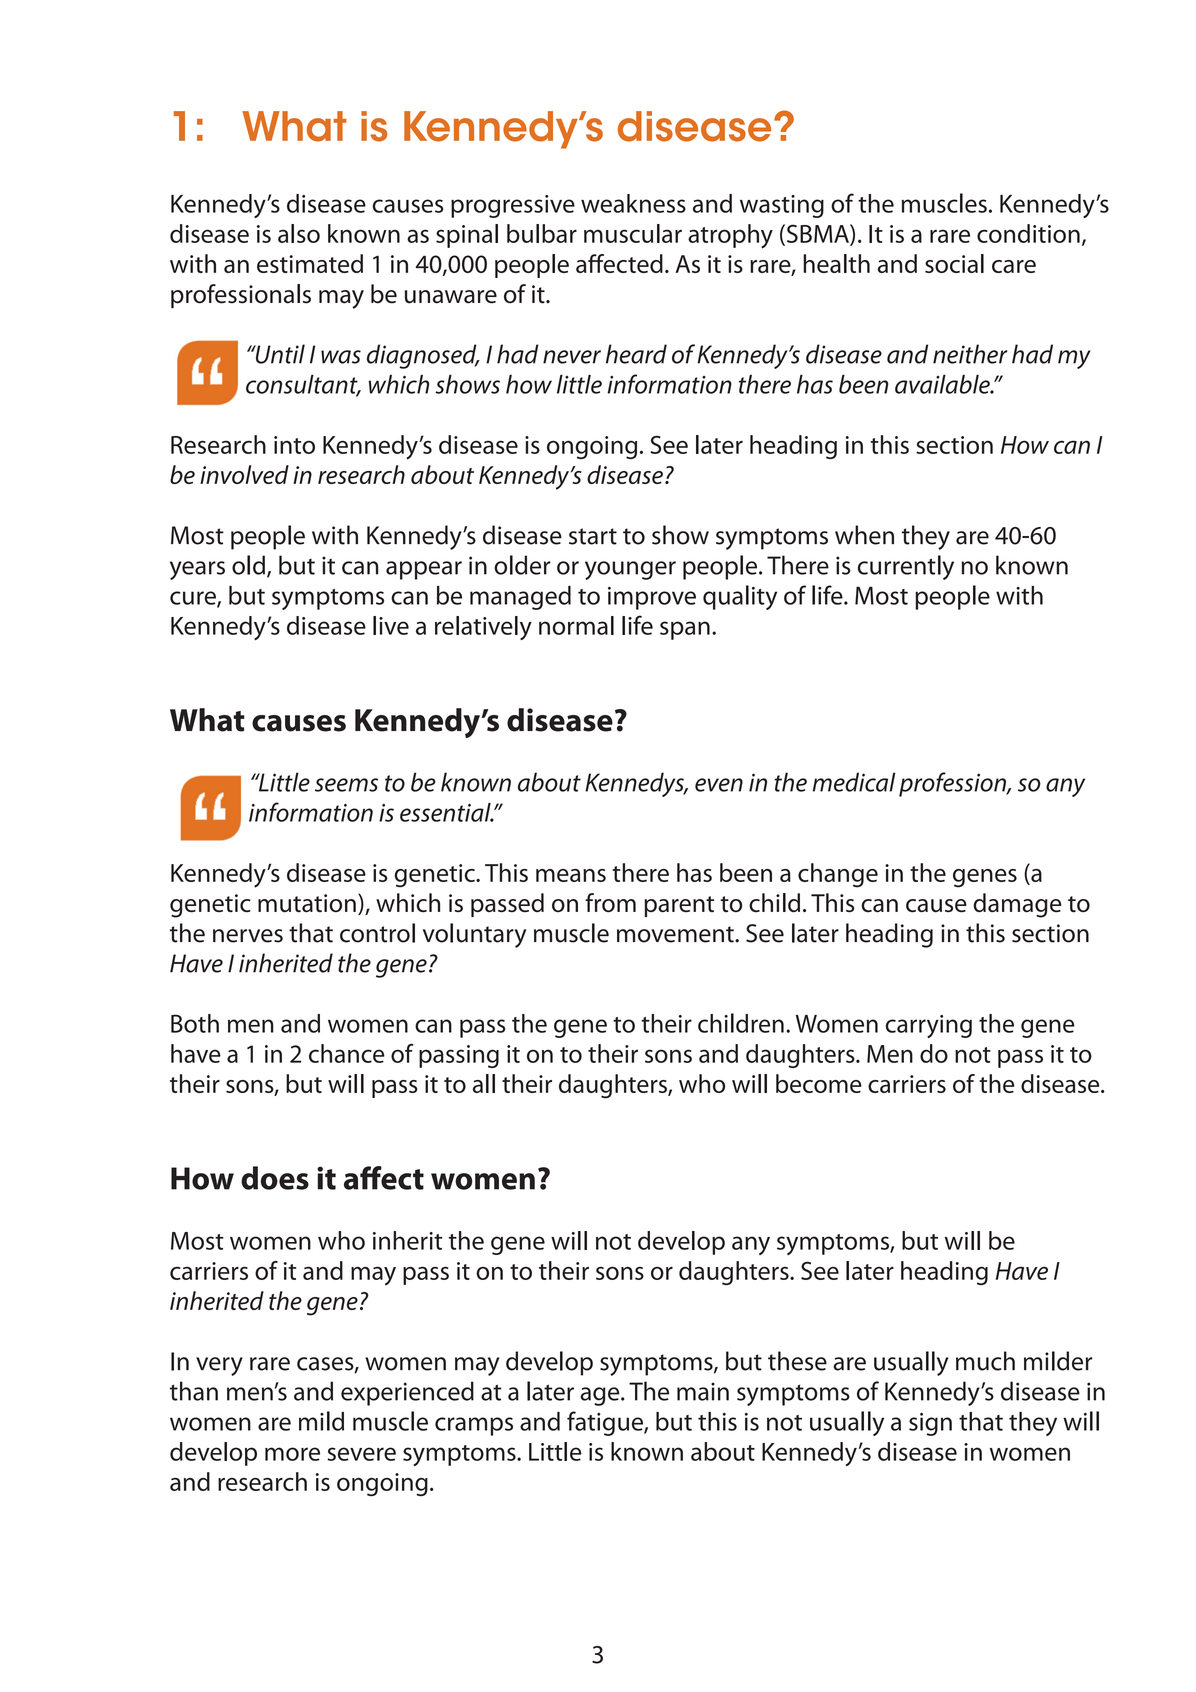 The image size is (1196, 1692). What do you see at coordinates (292, 1454) in the document?
I see `more` at bounding box center [292, 1454].
